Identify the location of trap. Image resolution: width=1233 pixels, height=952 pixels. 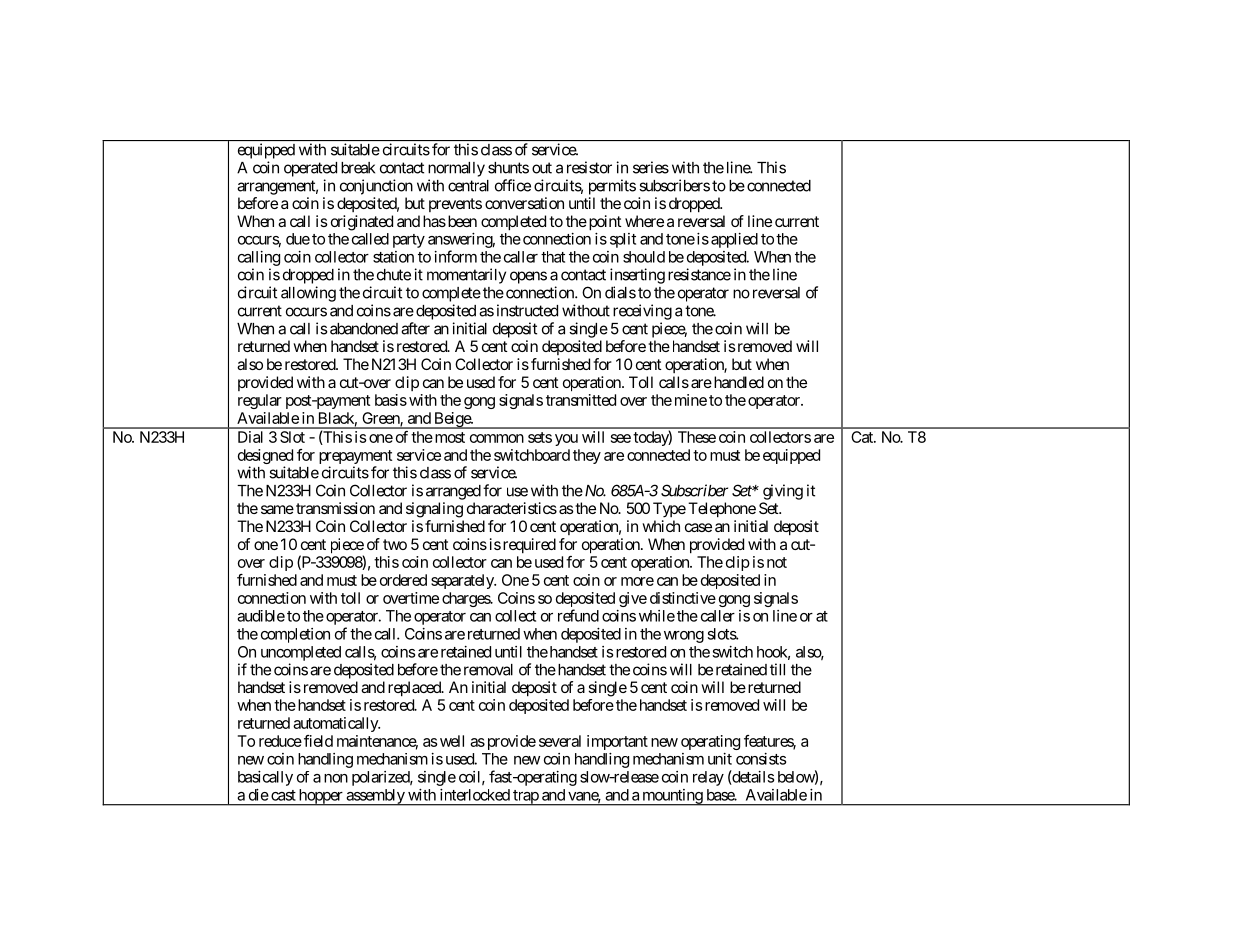
(525, 798).
